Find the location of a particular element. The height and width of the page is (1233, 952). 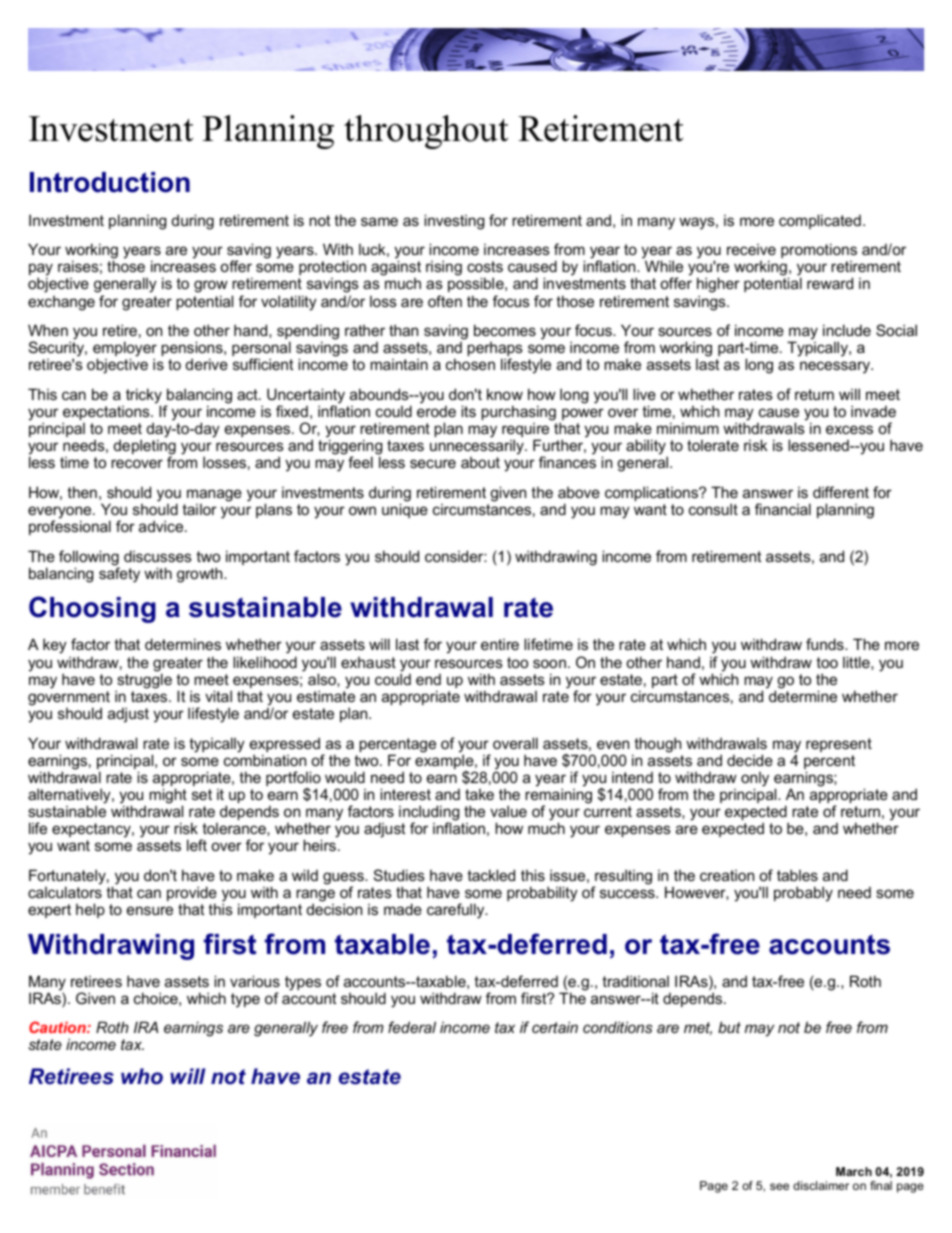

entire is located at coordinates (500, 644).
